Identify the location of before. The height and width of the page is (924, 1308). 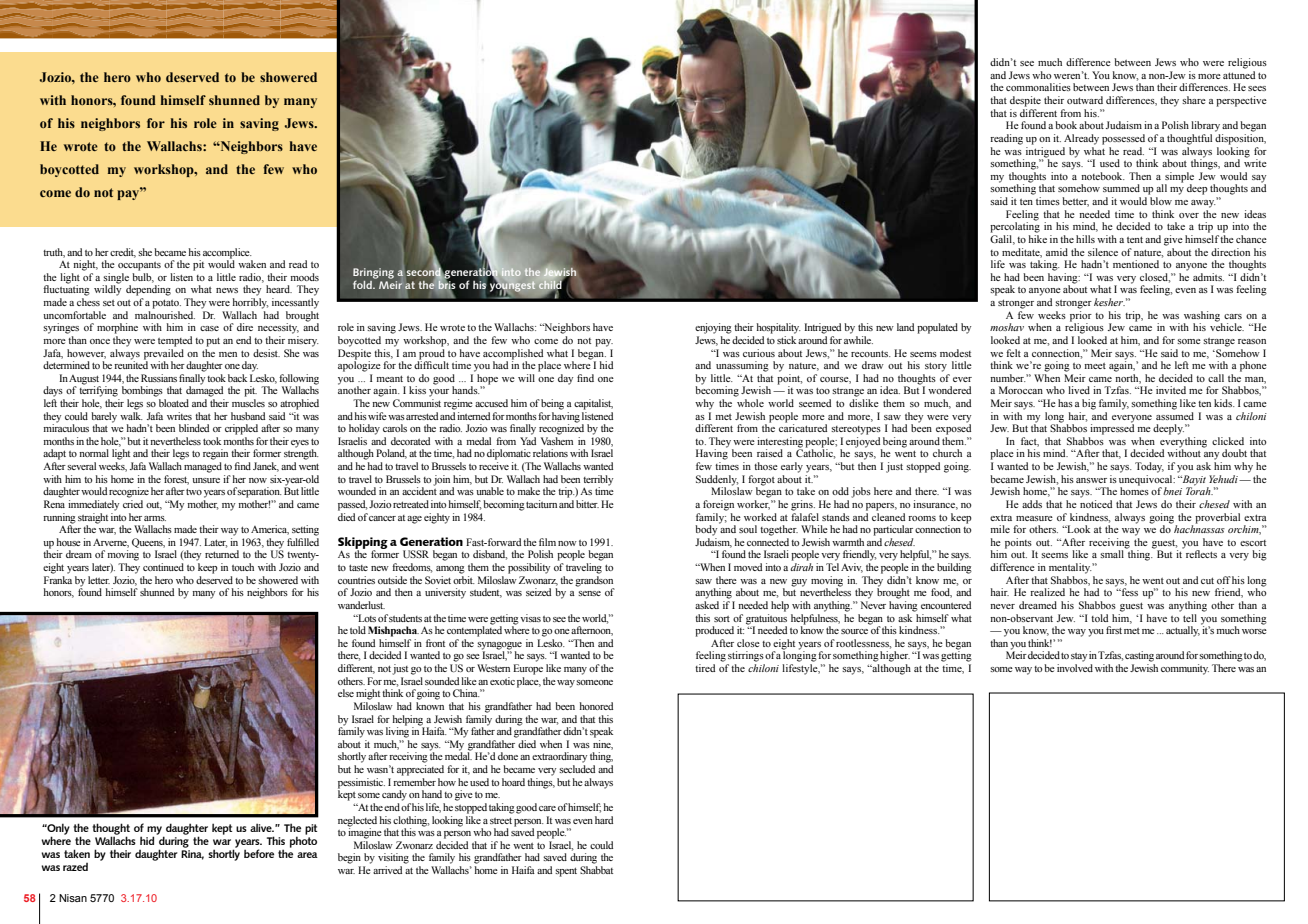
(259, 853).
